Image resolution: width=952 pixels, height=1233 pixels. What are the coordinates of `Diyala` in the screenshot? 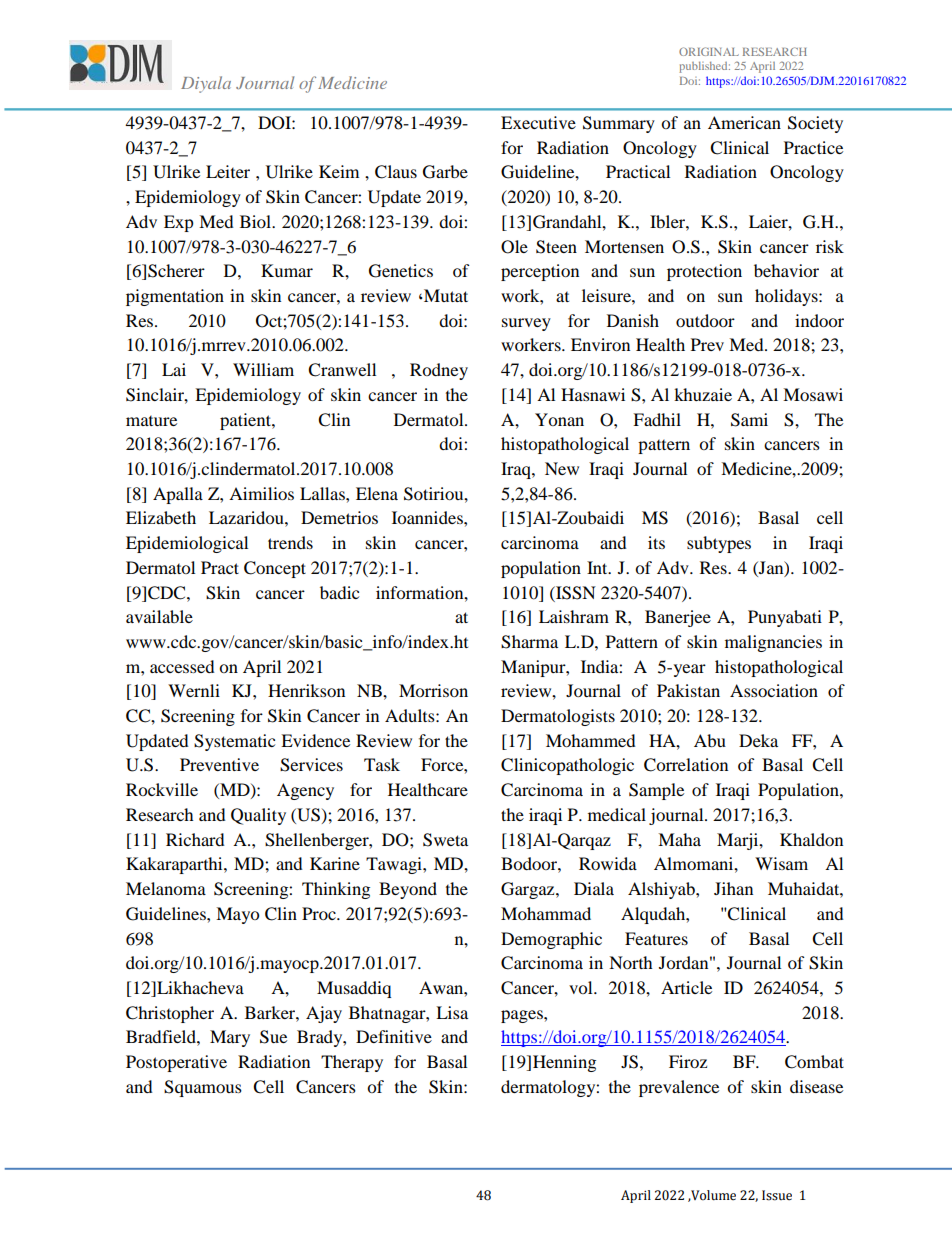 It's located at (206, 84).
